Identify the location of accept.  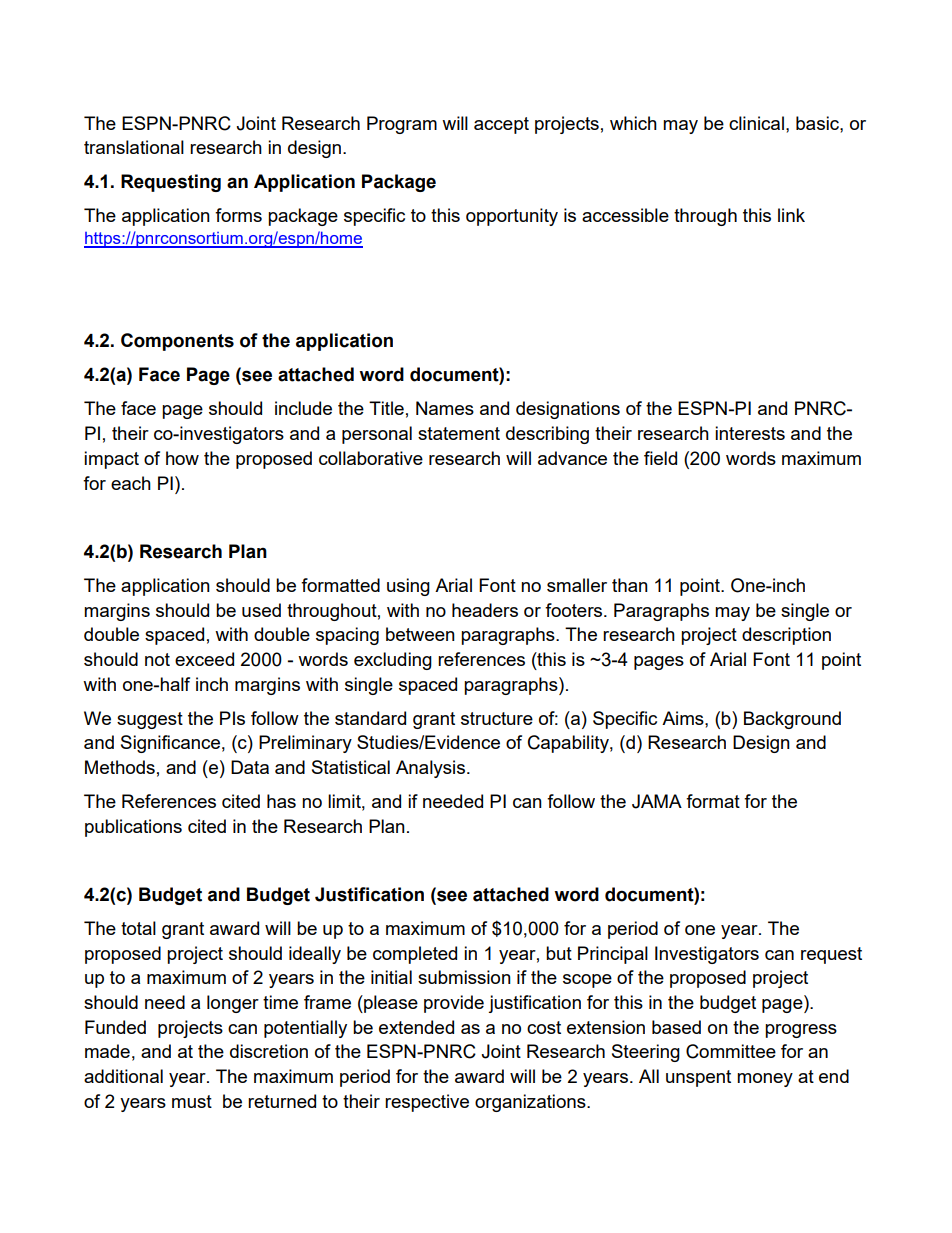
(501, 125).
